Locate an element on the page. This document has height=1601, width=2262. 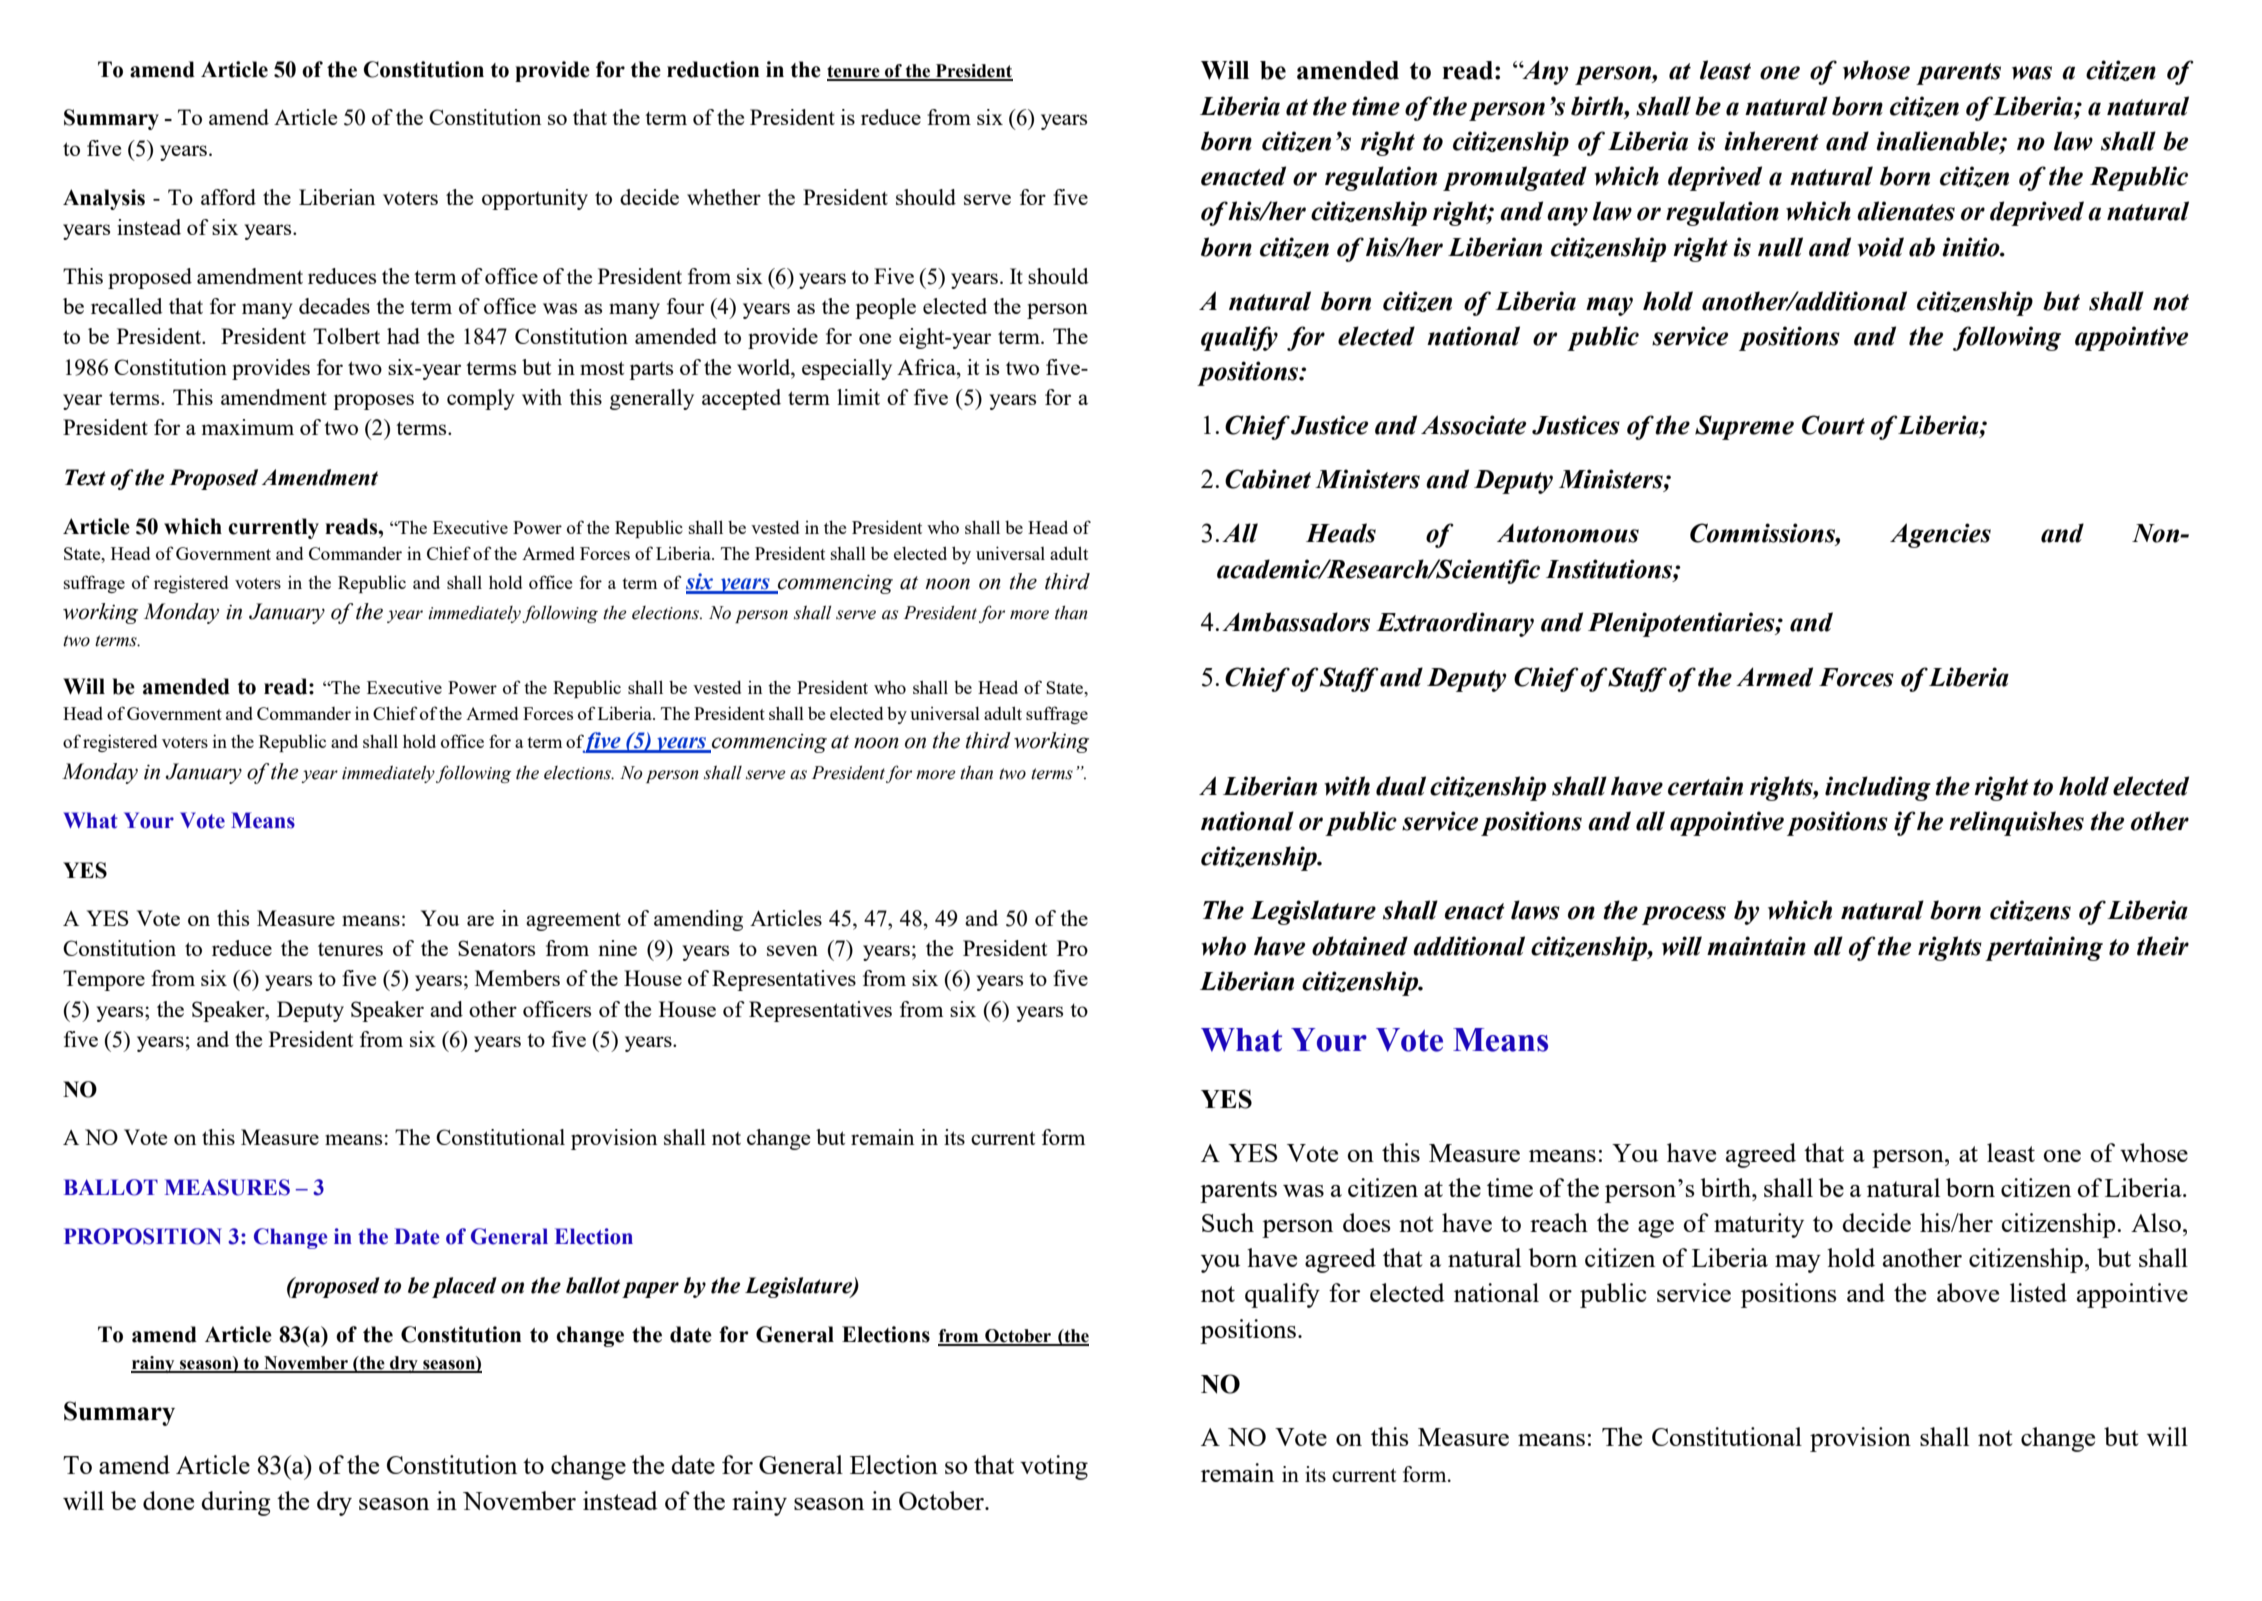
maturity is located at coordinates (1759, 1225).
